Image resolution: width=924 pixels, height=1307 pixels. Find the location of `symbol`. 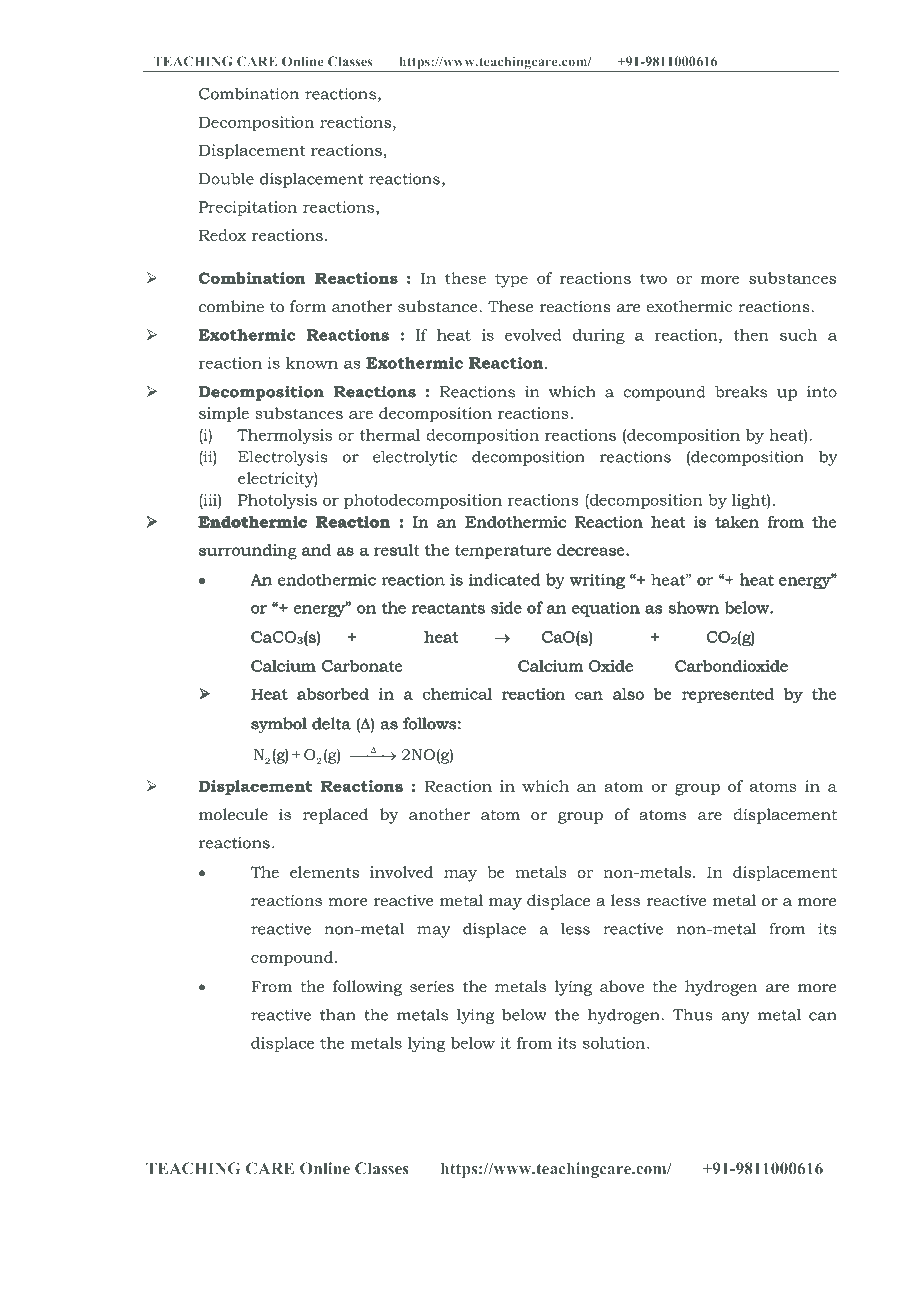

symbol is located at coordinates (279, 725).
